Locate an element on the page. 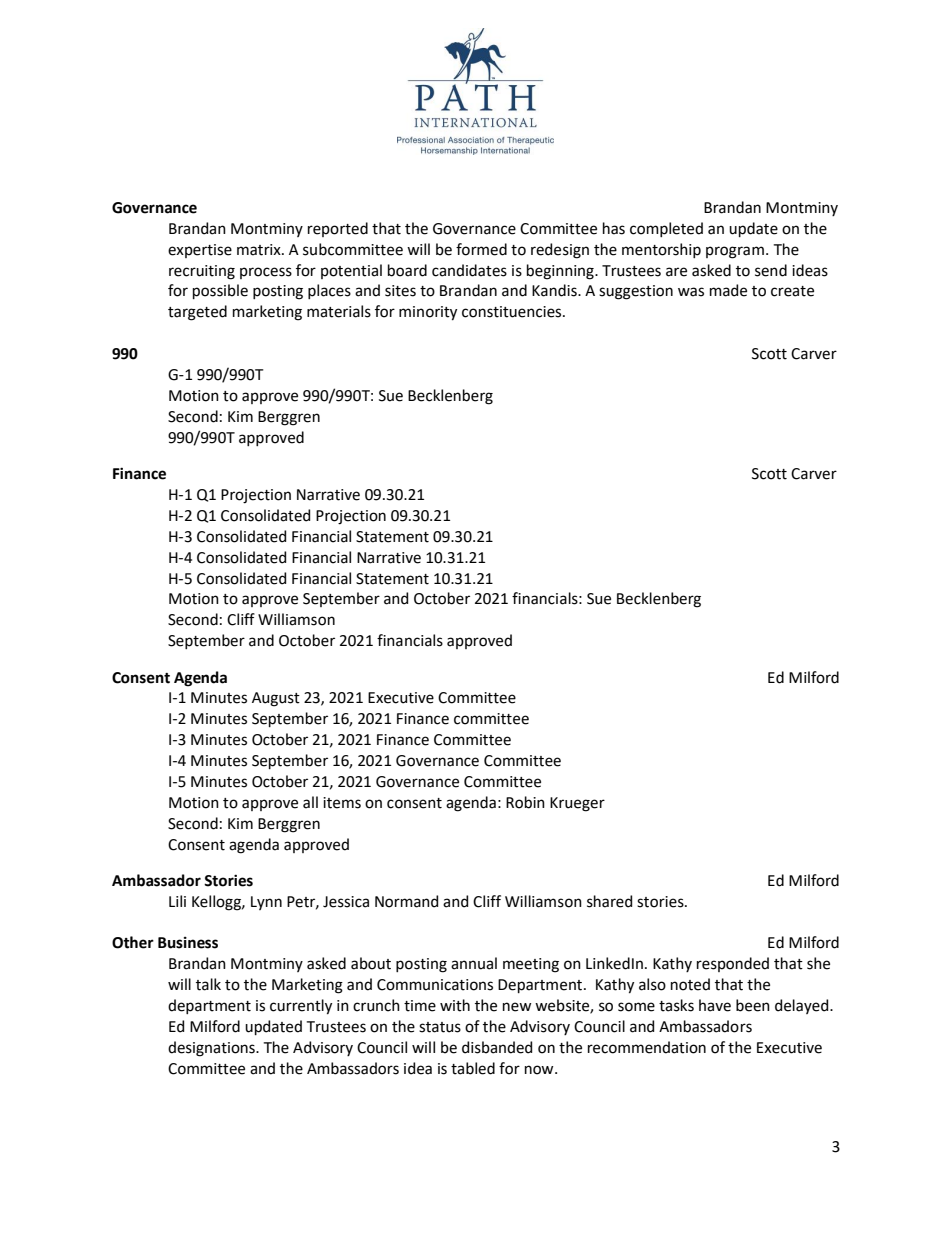 The width and height of the page is (952, 1233). all is located at coordinates (310, 802).
